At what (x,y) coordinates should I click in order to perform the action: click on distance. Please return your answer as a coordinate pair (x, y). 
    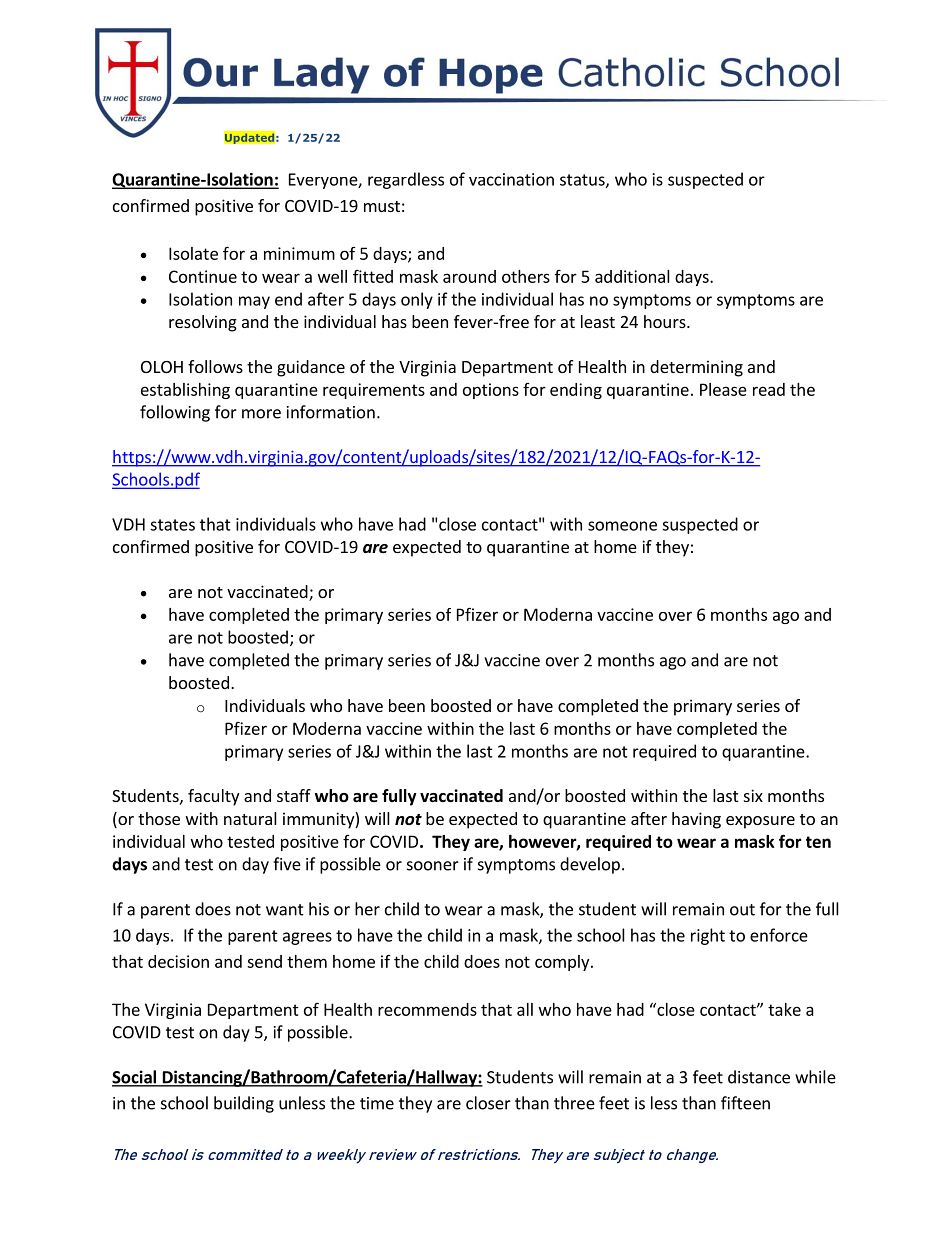
    Looking at the image, I should click on (759, 1077).
